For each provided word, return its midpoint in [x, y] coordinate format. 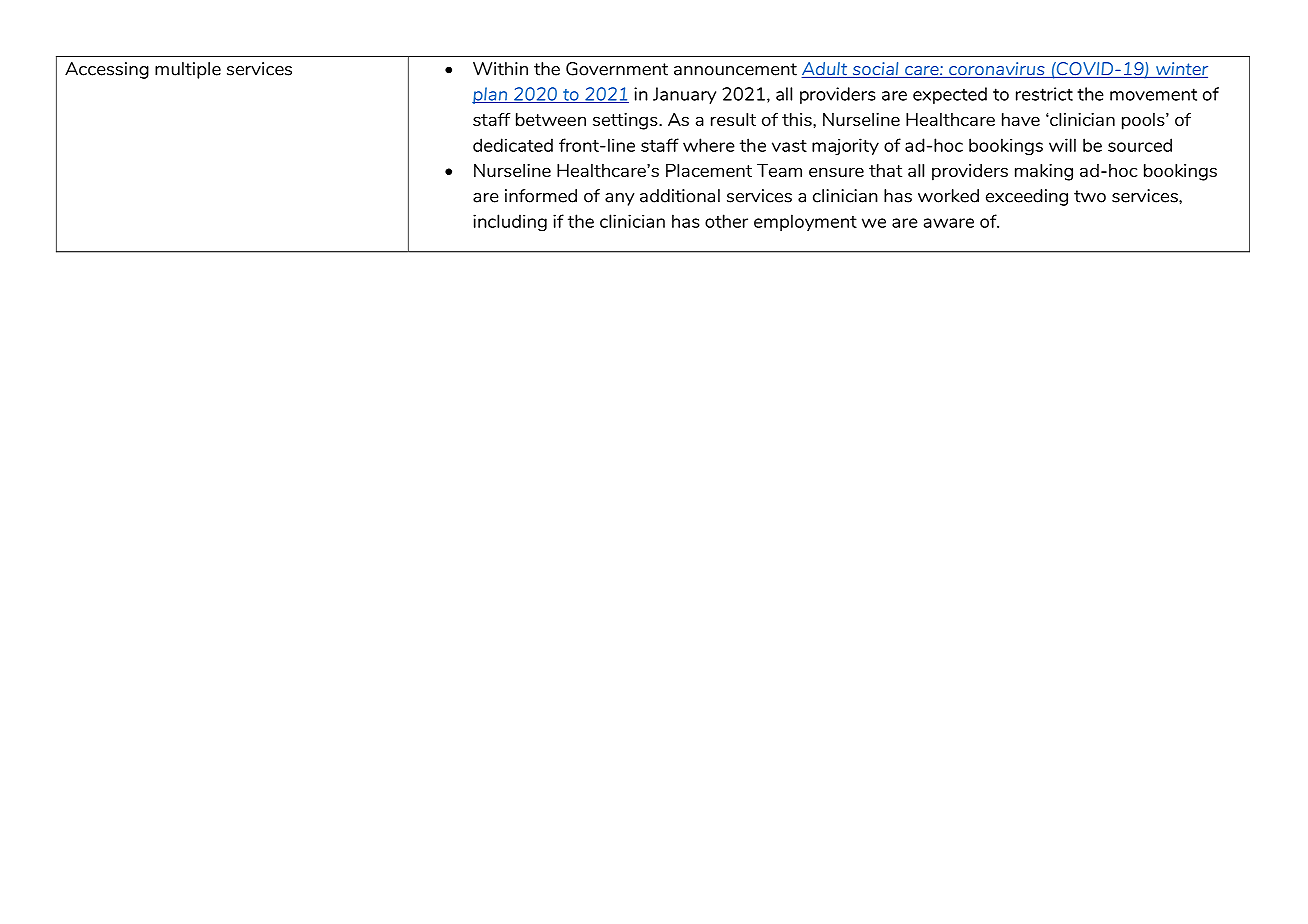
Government [617, 69]
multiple [188, 70]
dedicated [513, 145]
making [1044, 172]
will [1062, 145]
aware [949, 223]
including [510, 223]
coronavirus [997, 70]
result [733, 119]
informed [541, 196]
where [709, 145]
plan [491, 95]
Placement [709, 170]
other [726, 221]
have [1021, 119]
